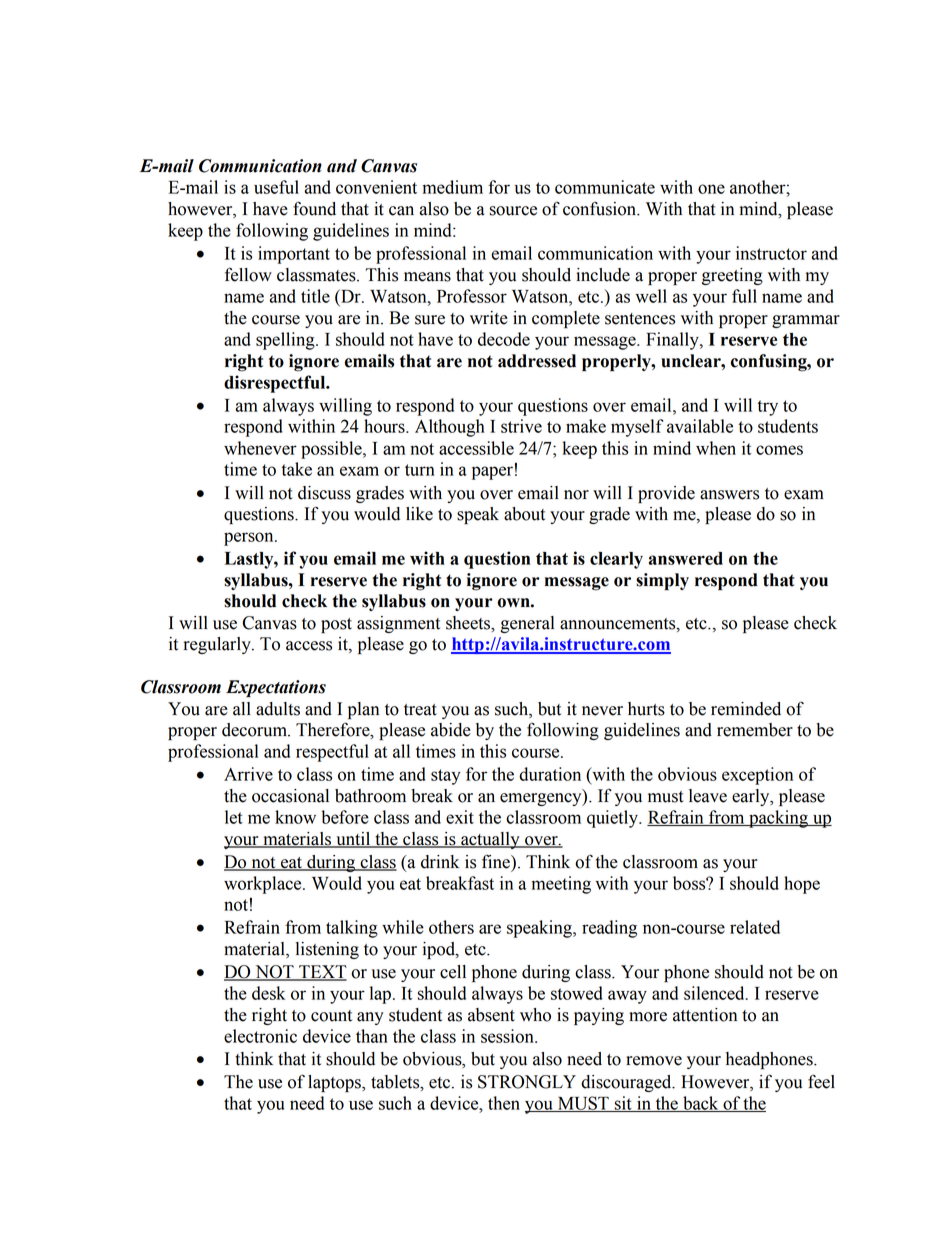 This screenshot has width=952, height=1233. What do you see at coordinates (314, 208) in the screenshot?
I see `found` at bounding box center [314, 208].
